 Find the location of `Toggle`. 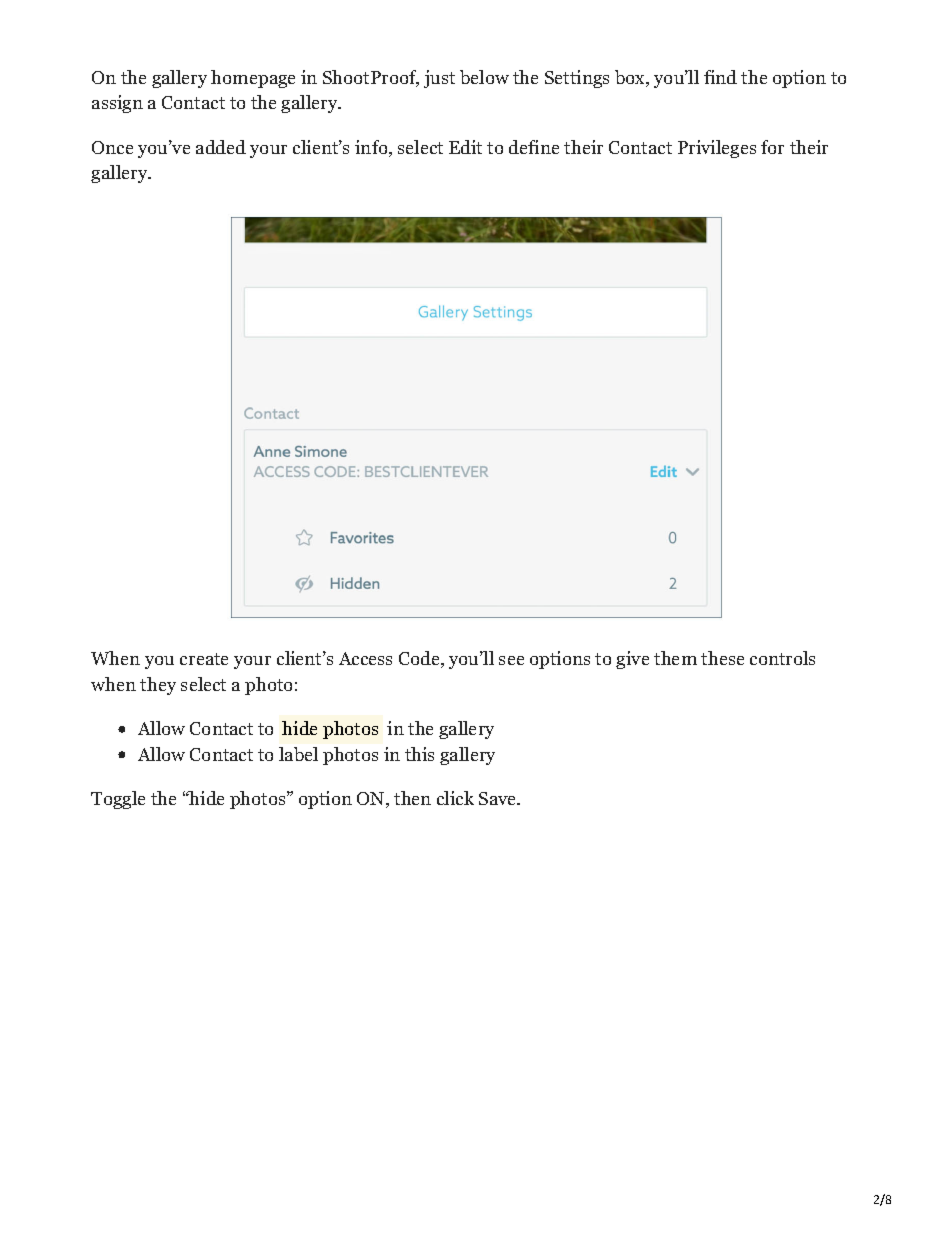

Toggle is located at coordinates (118, 800).
